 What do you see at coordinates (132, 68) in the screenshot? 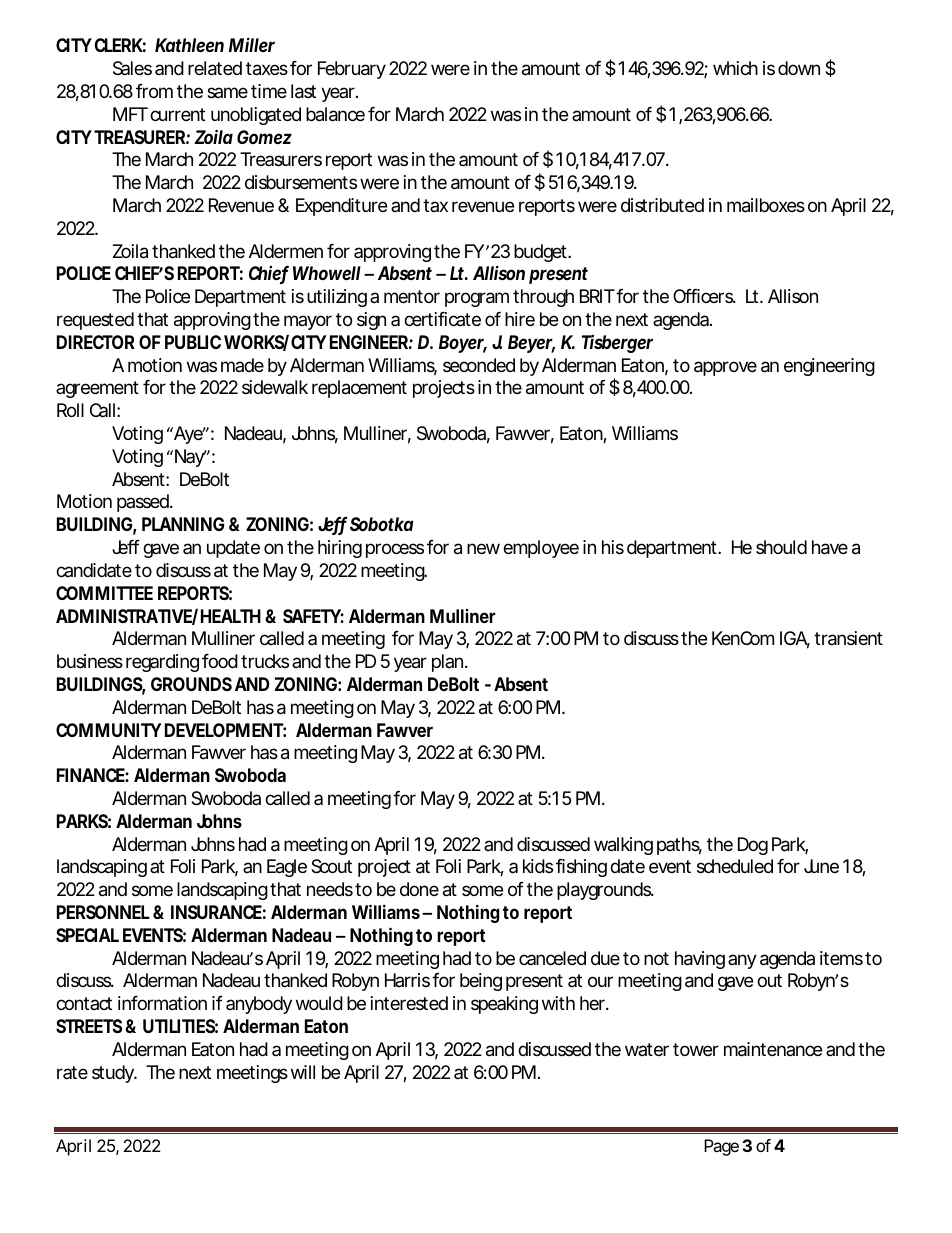
I see `Sales` at bounding box center [132, 68].
